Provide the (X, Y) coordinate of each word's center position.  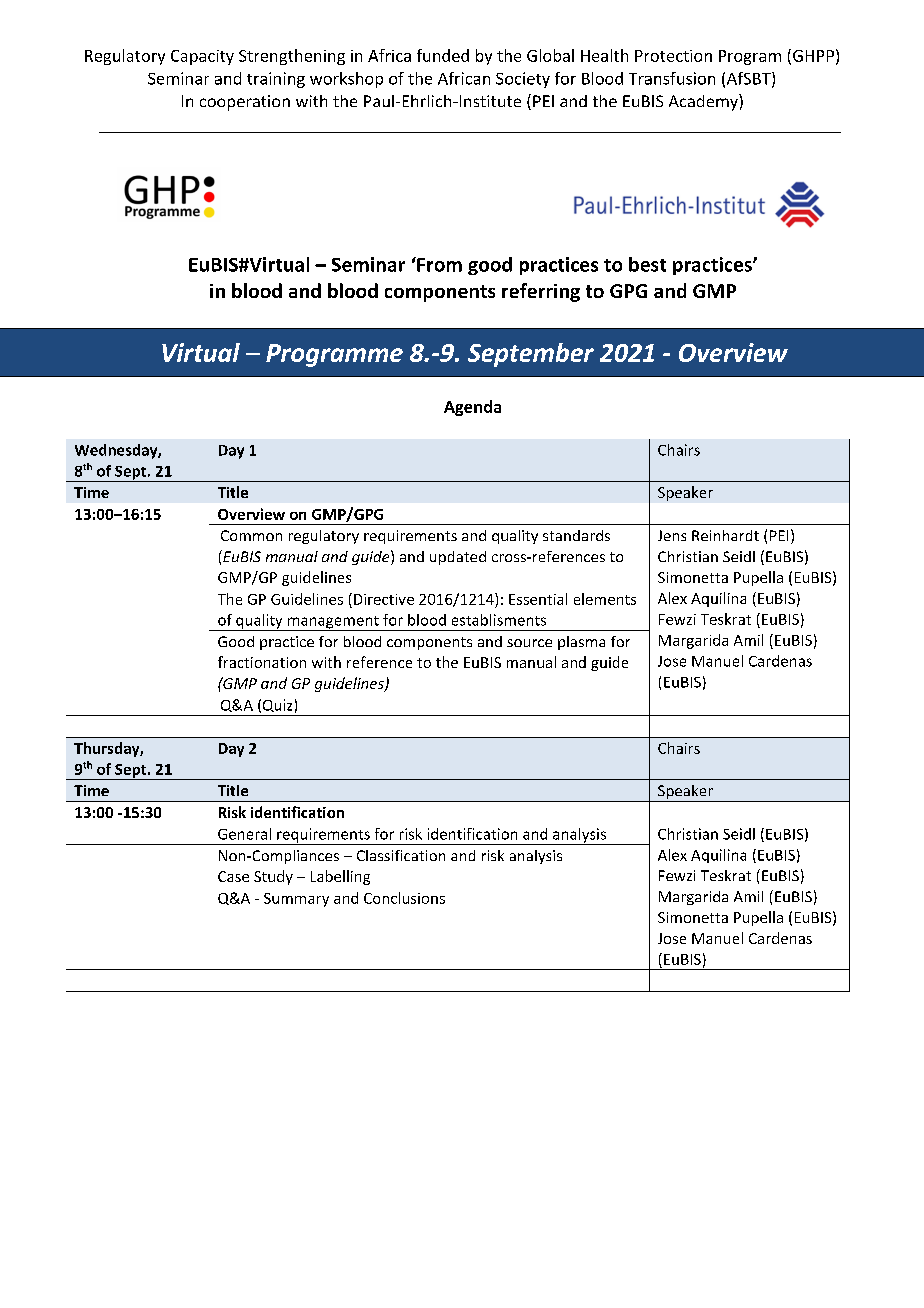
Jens (672, 535)
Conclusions (404, 898)
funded (443, 55)
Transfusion (672, 78)
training (276, 80)
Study (273, 877)
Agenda (472, 408)
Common (251, 535)
